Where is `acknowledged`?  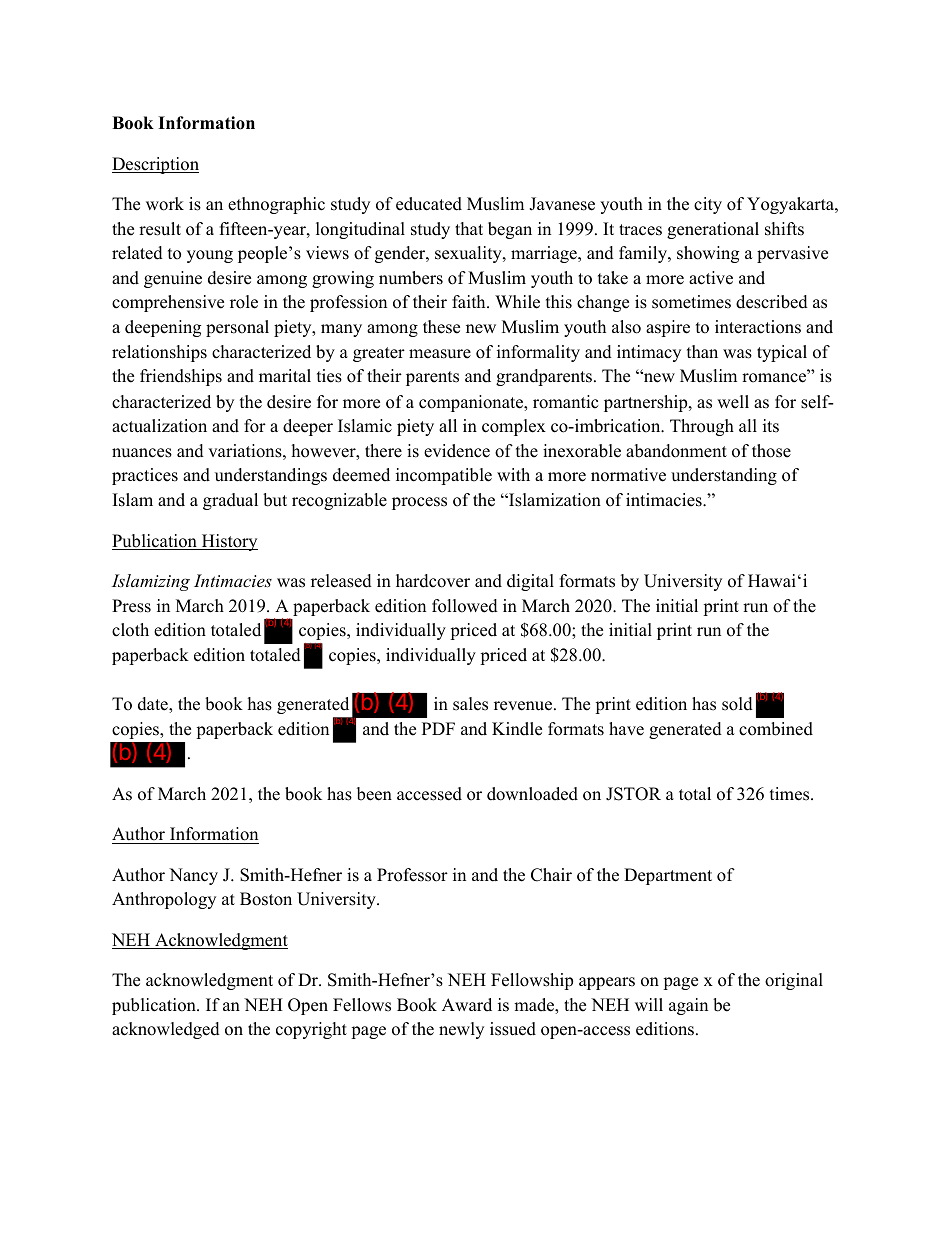 acknowledged is located at coordinates (166, 1030).
